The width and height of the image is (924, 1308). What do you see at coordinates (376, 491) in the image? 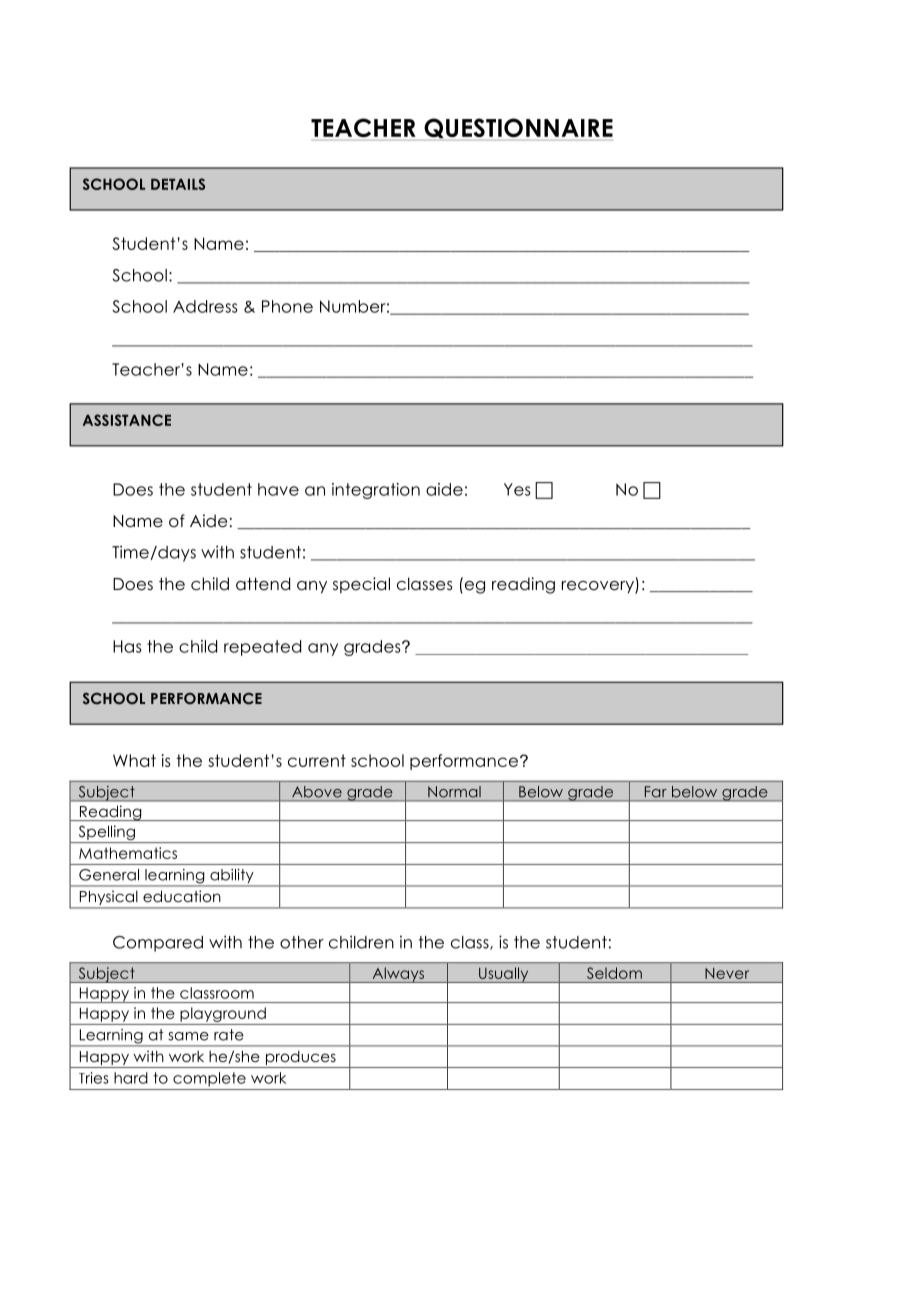
I see `integration` at bounding box center [376, 491].
